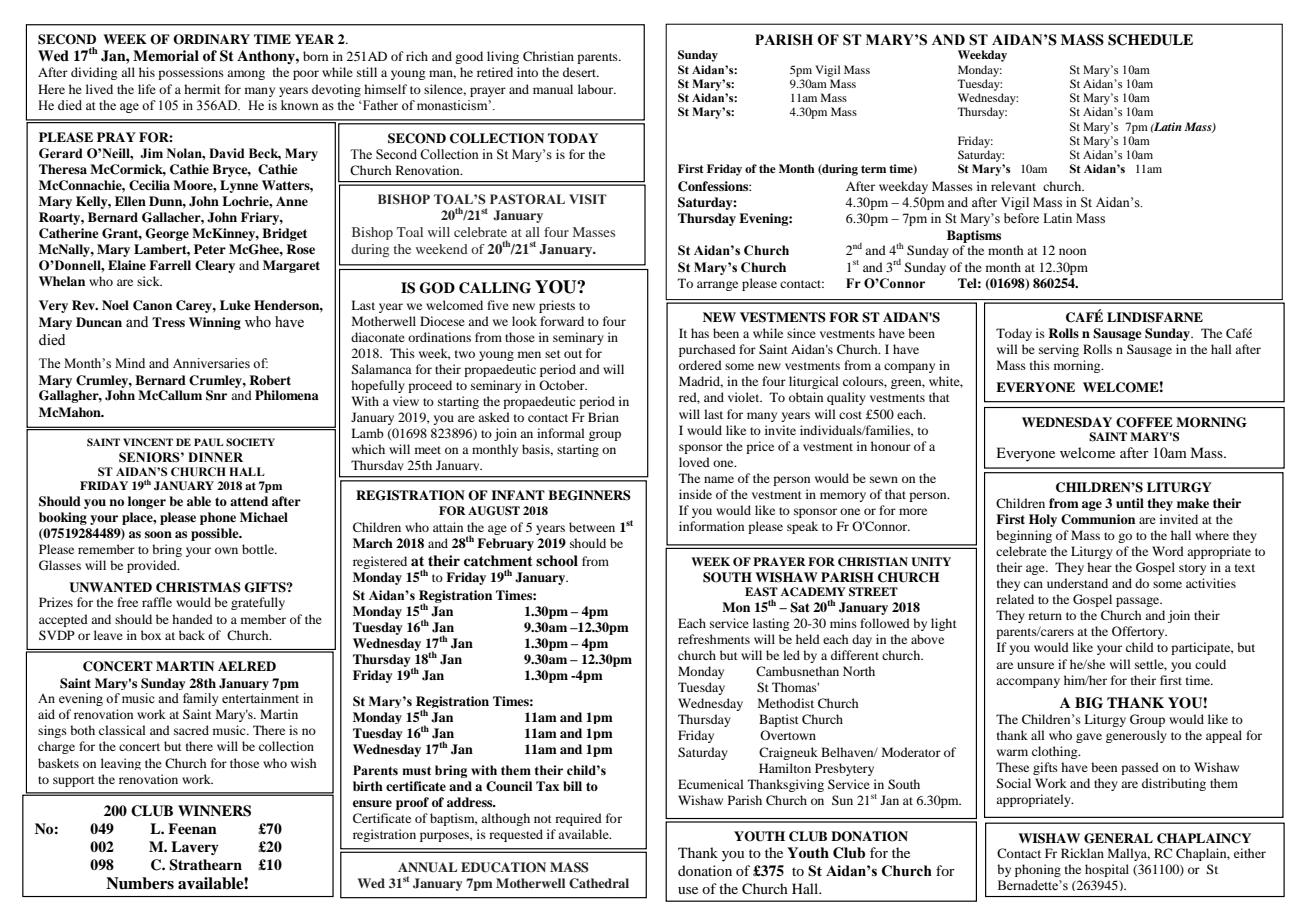  I want to click on hospital, so click(1107, 870).
